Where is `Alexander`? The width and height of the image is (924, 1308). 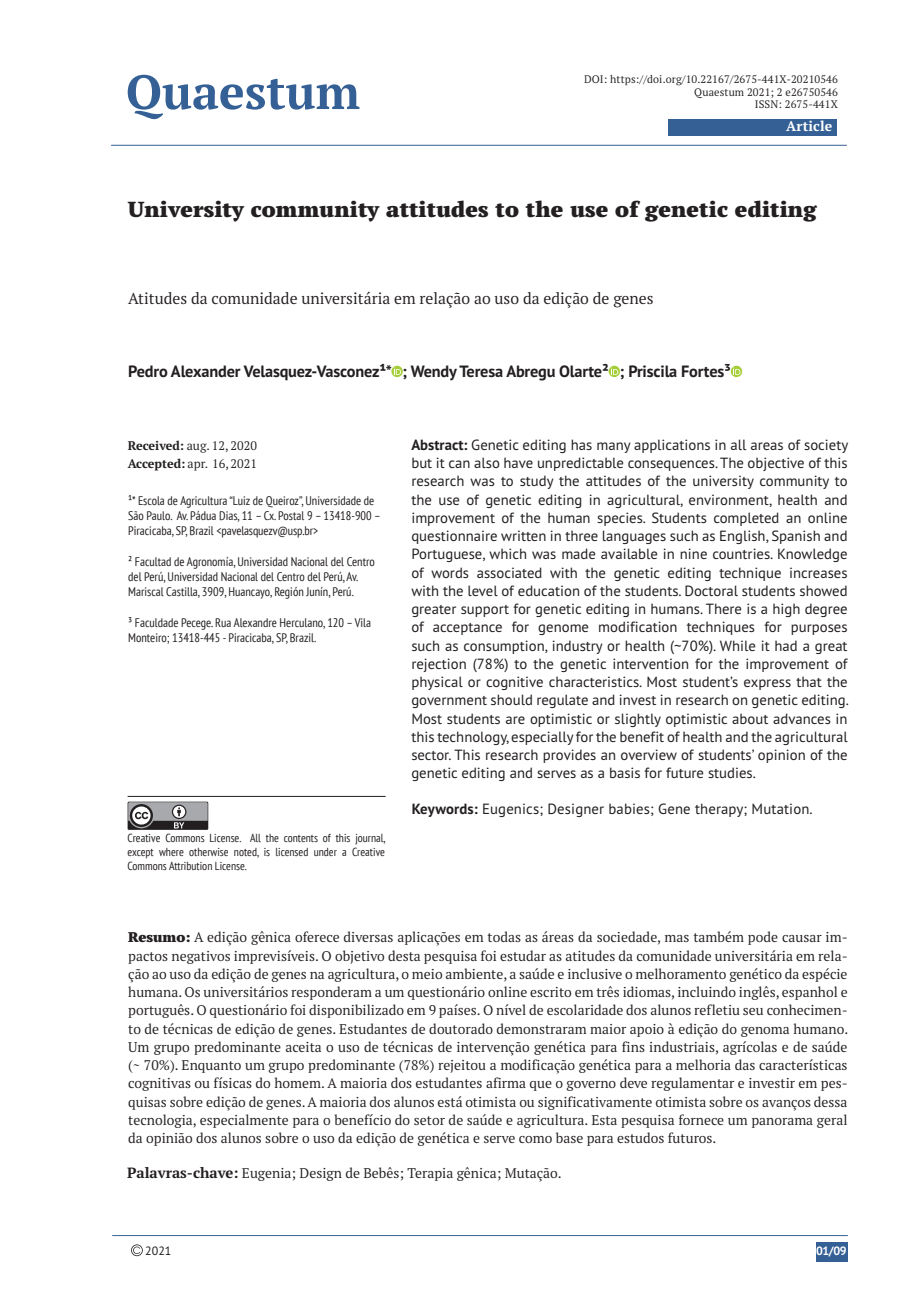 Alexander is located at coordinates (205, 371).
